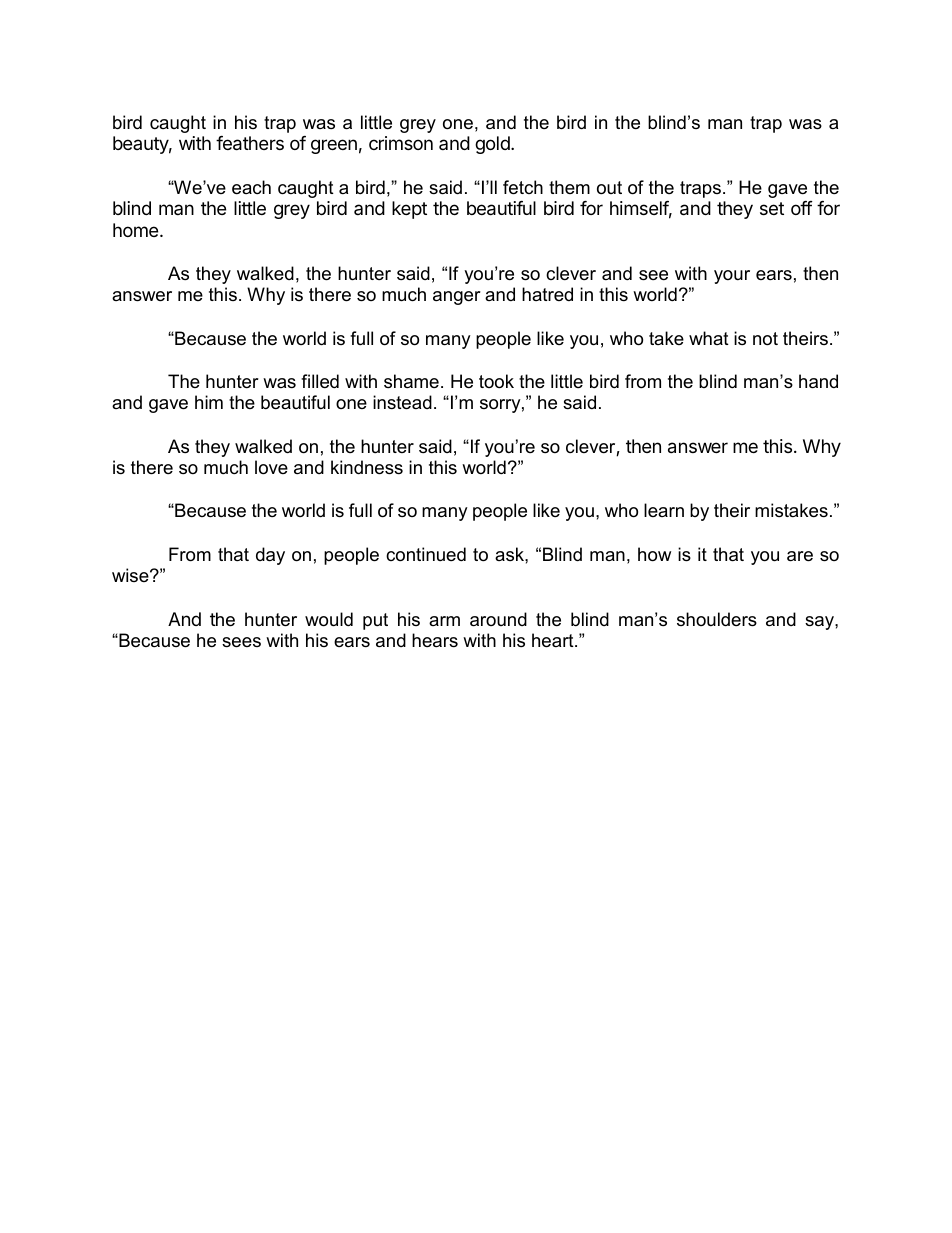  I want to click on love, so click(271, 467).
